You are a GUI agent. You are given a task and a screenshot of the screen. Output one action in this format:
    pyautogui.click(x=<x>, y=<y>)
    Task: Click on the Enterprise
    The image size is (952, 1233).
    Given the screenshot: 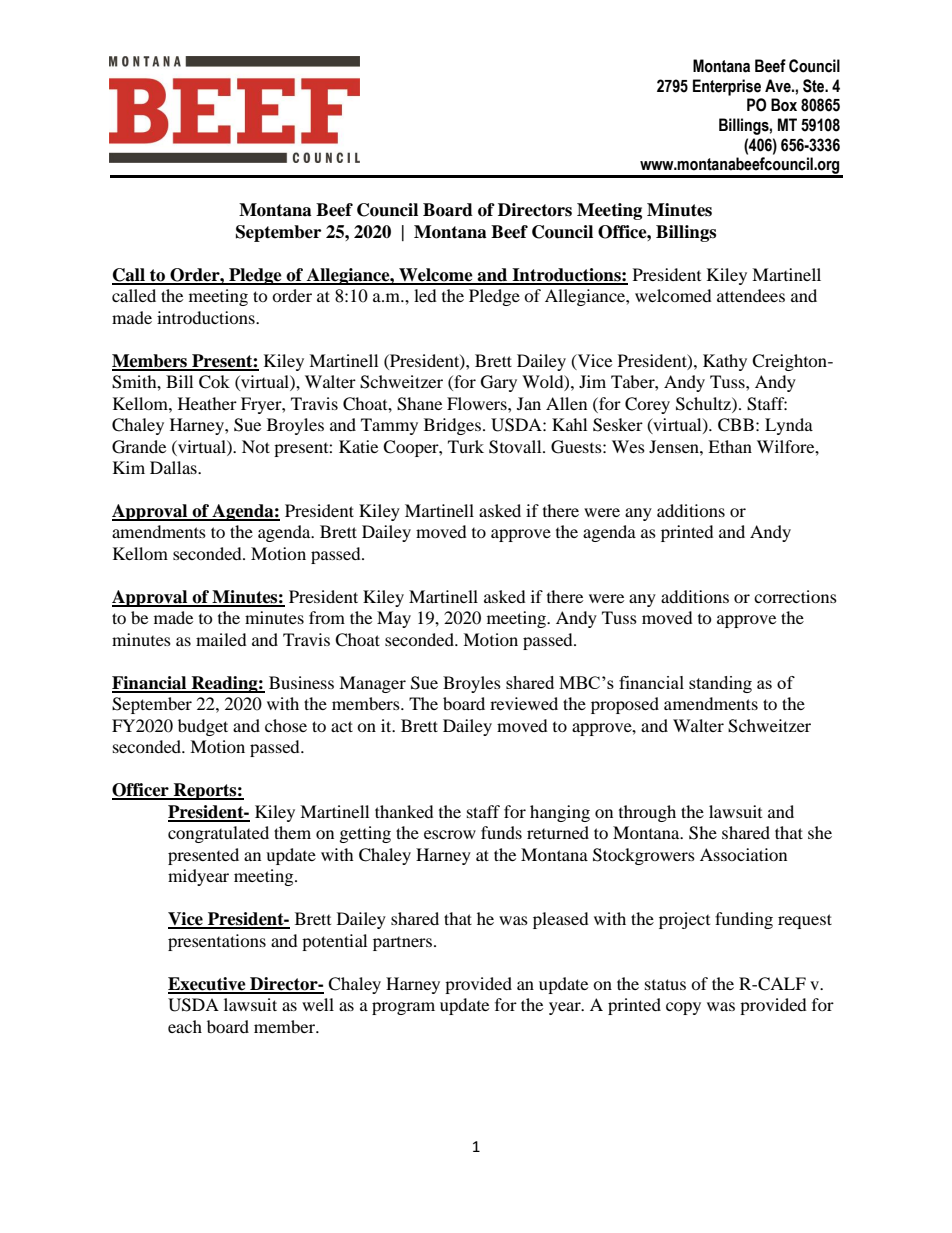 What is the action you would take?
    pyautogui.click(x=727, y=87)
